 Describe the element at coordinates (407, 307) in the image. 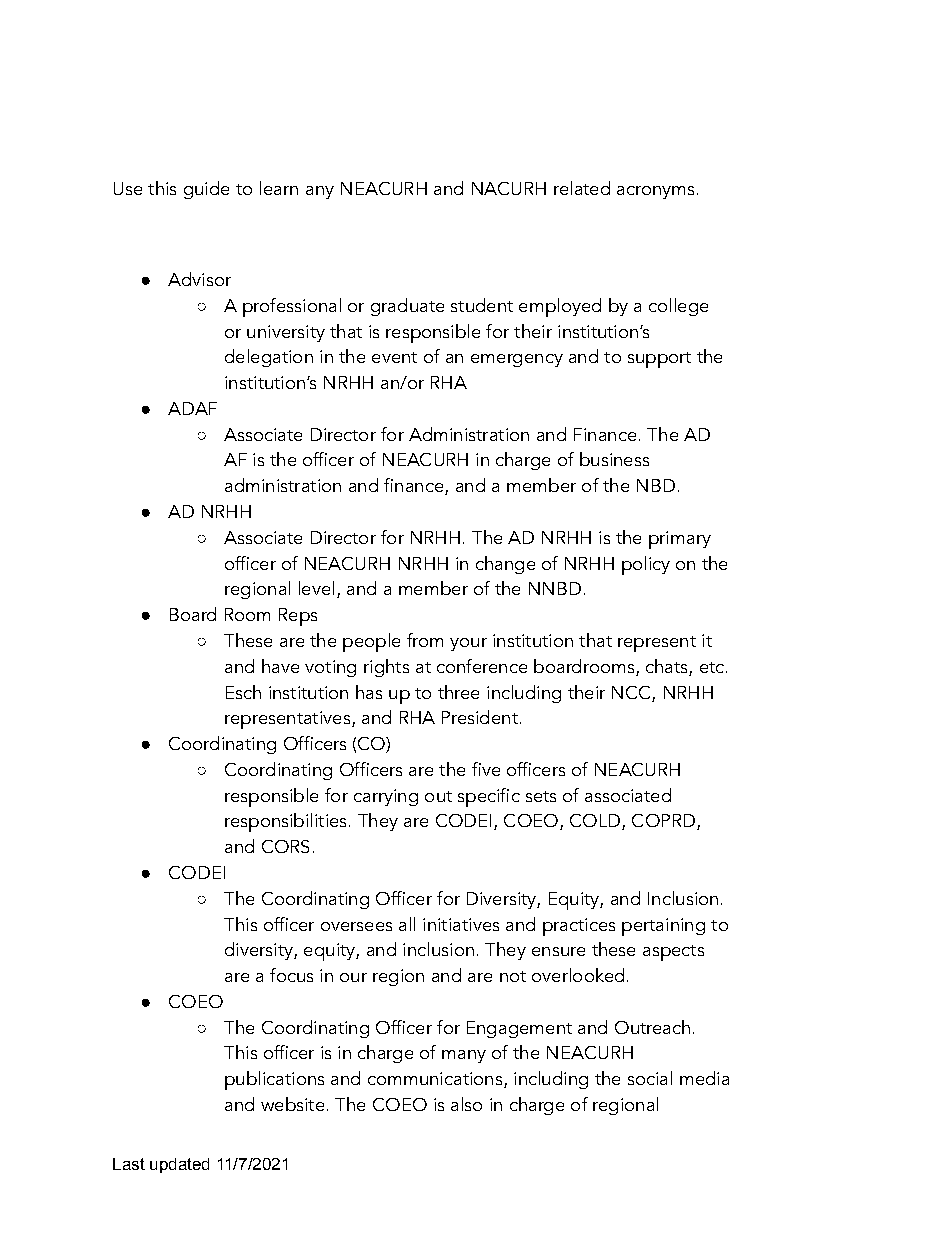

I see `graduate` at that location.
